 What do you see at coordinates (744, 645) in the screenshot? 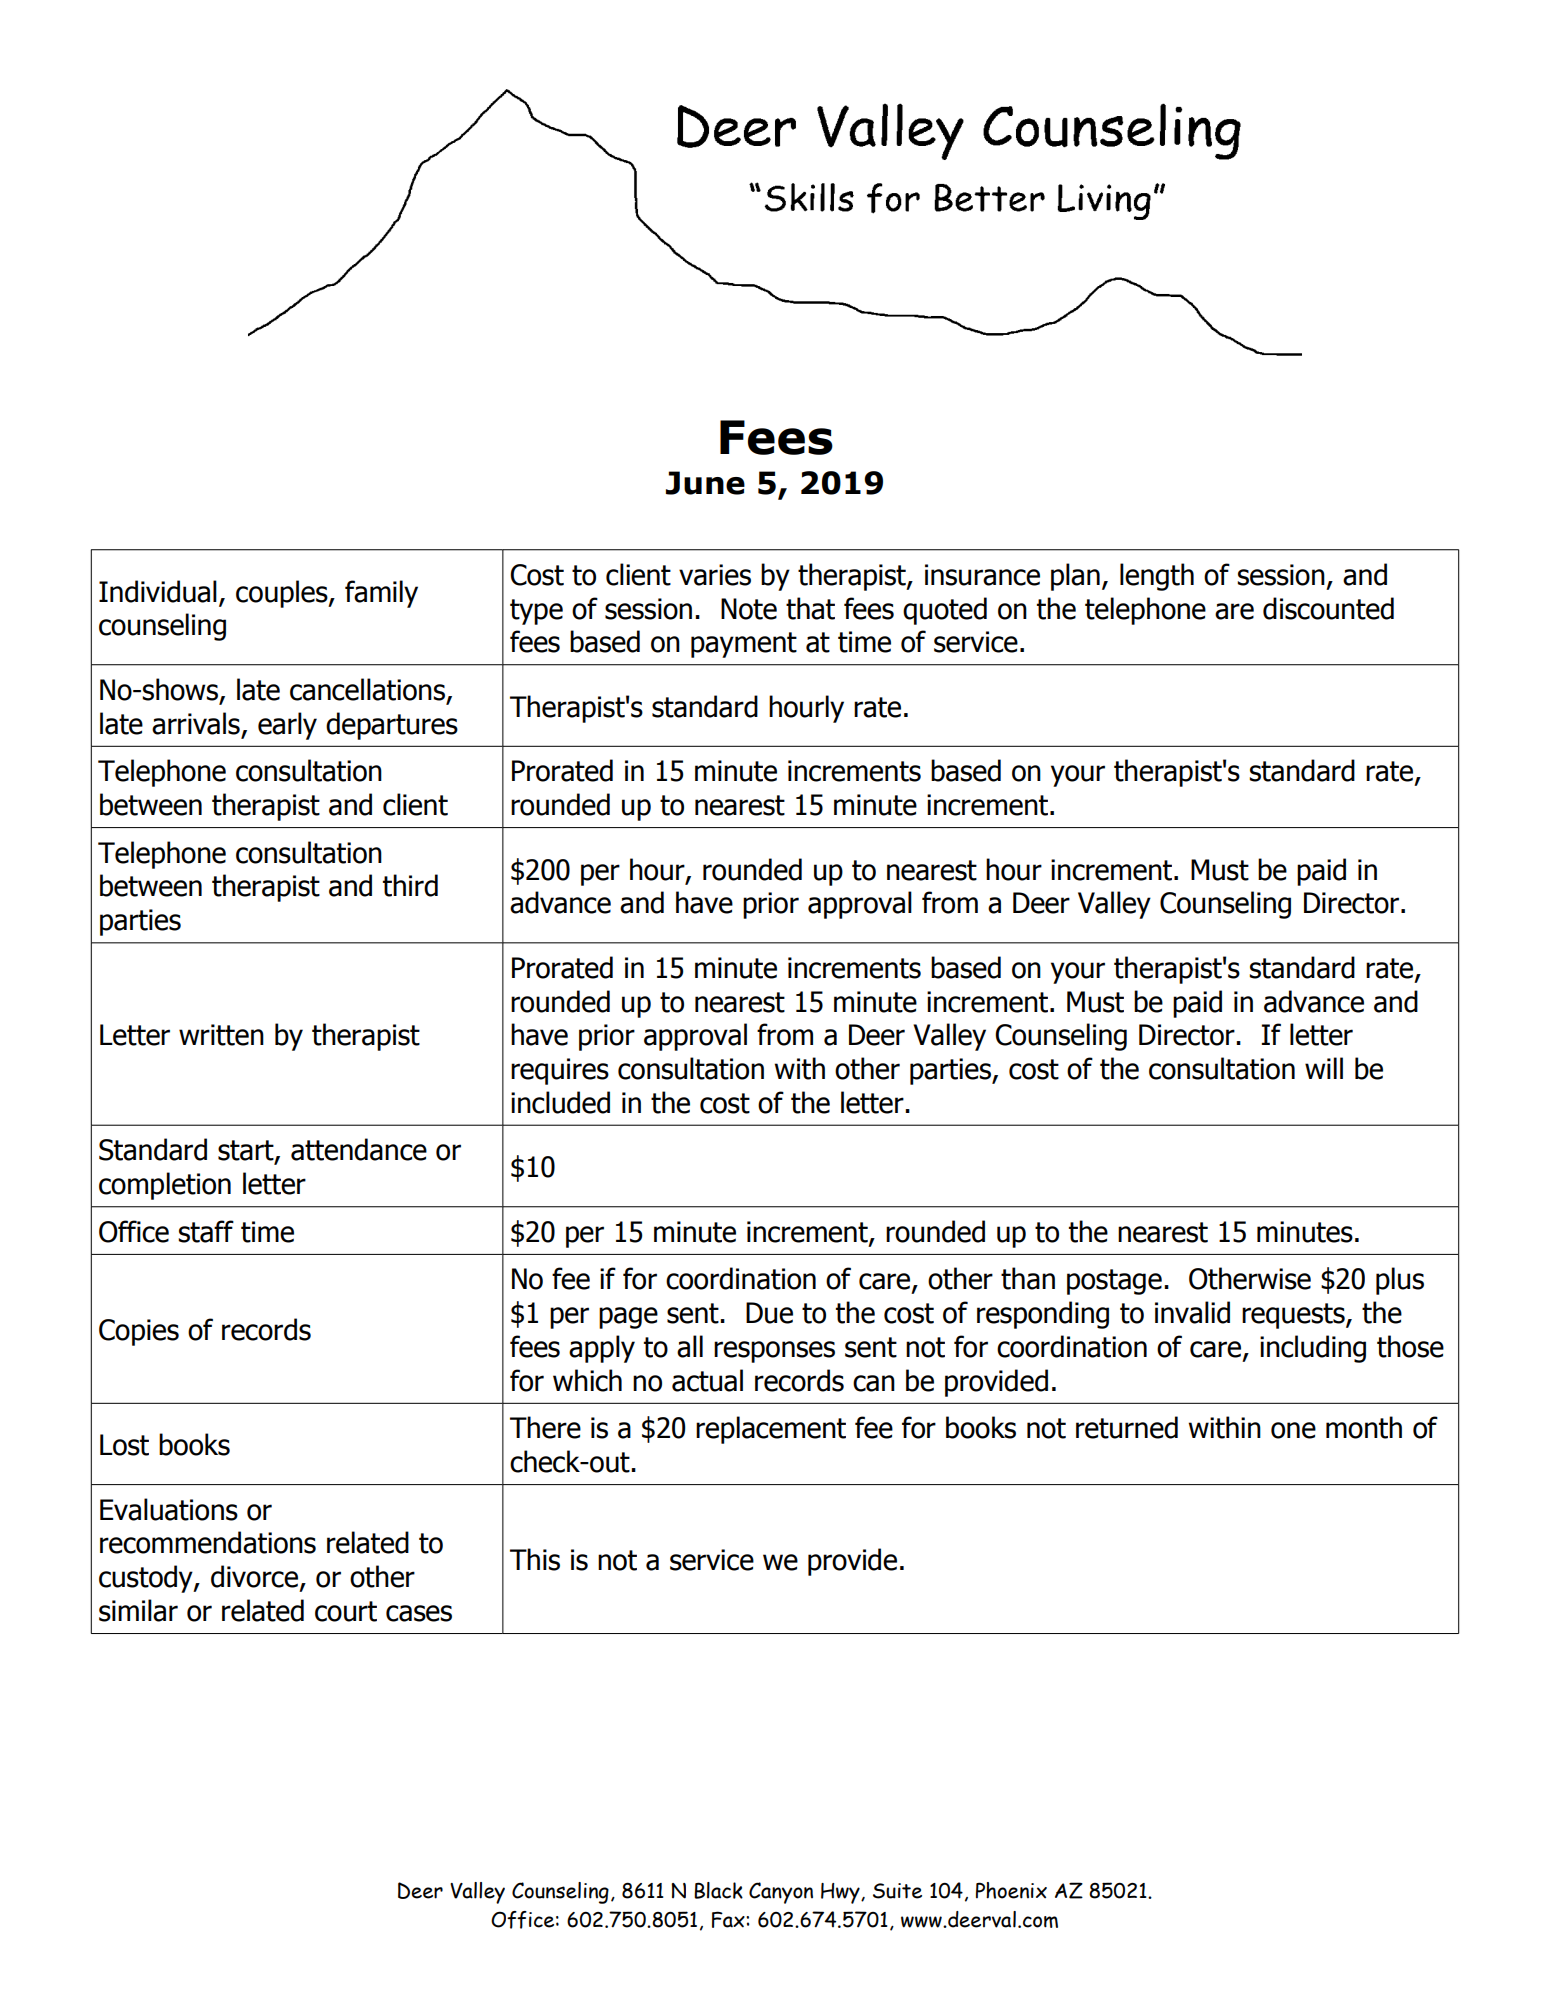
I see `payment` at bounding box center [744, 645].
